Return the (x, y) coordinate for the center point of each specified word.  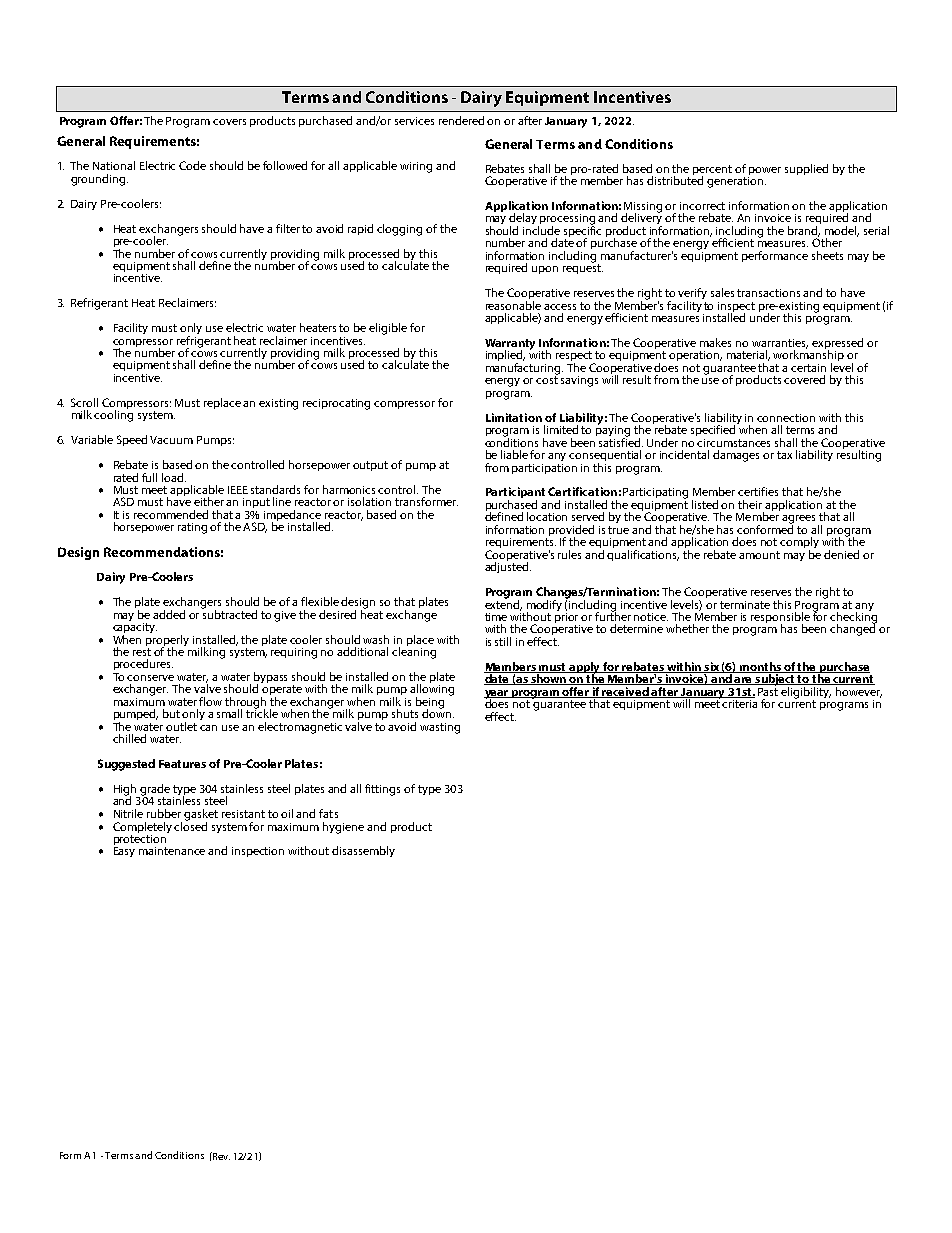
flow (210, 701)
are (744, 681)
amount (759, 555)
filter (288, 228)
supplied (806, 169)
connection (786, 418)
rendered (461, 120)
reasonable (513, 304)
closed (190, 825)
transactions (768, 293)
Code (192, 165)
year (497, 695)
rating (192, 528)
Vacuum (171, 440)
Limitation (514, 417)
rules (569, 554)
